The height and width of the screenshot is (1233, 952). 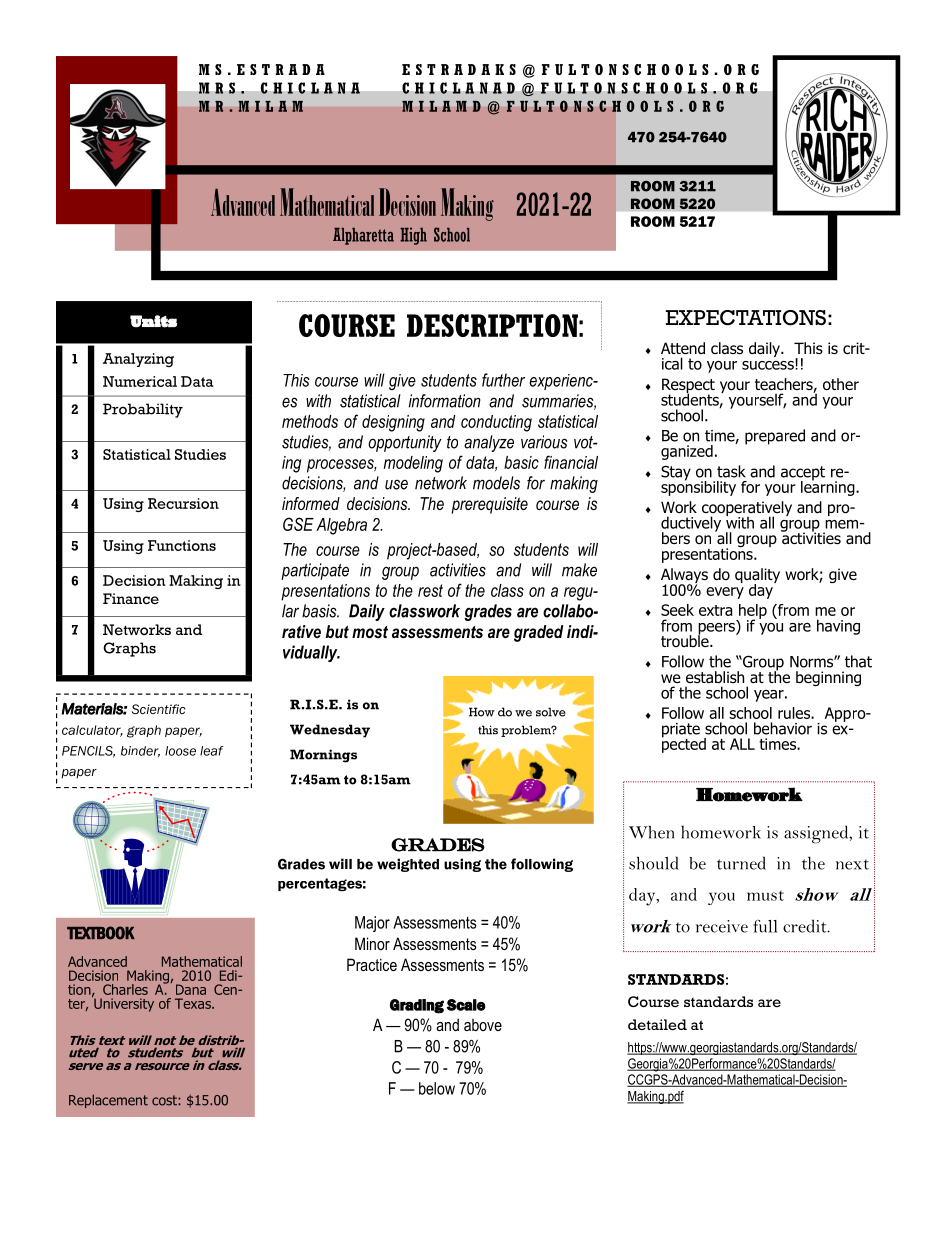 What do you see at coordinates (159, 709) in the screenshot?
I see `Scientific` at bounding box center [159, 709].
